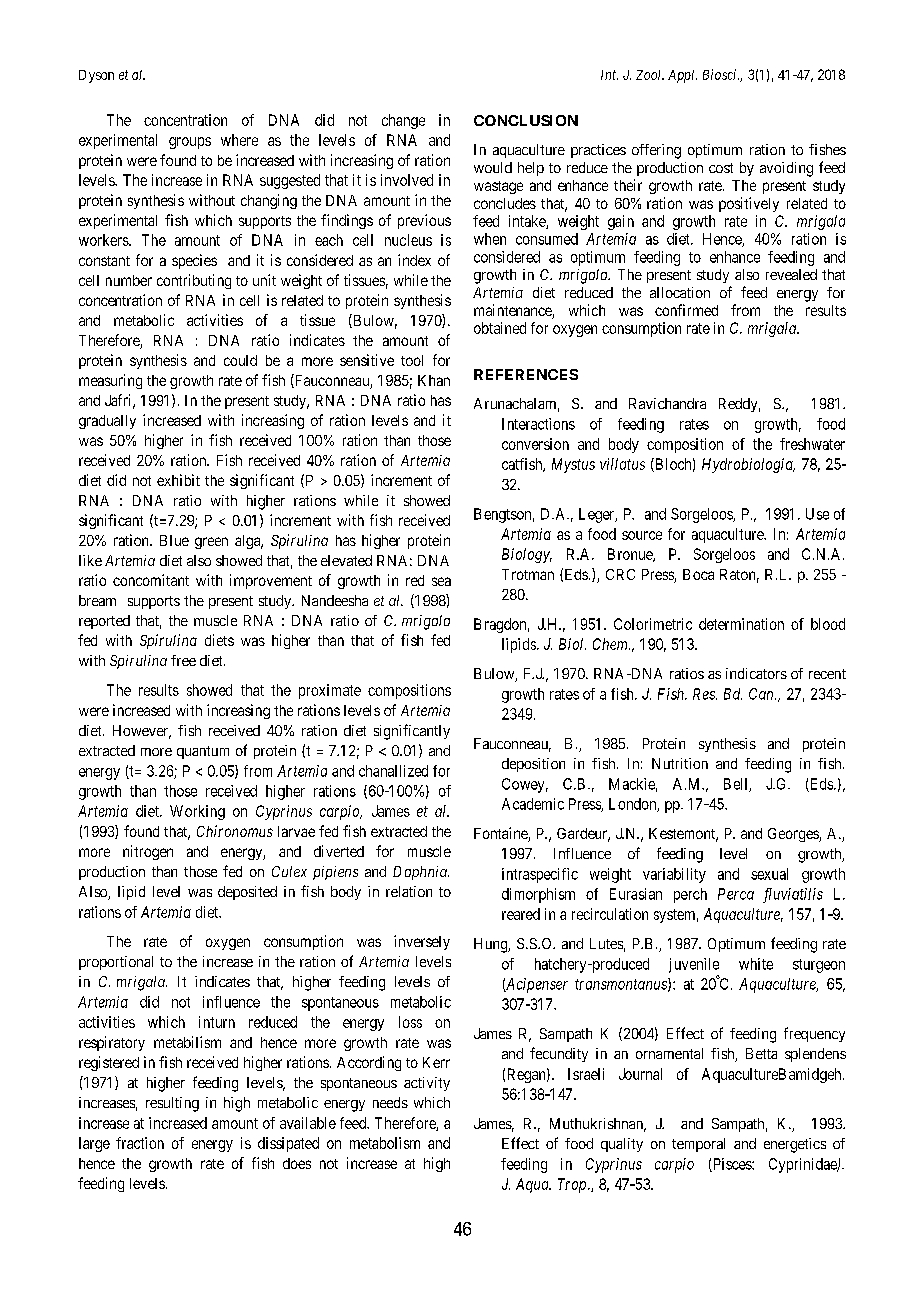  I want to click on temporal, so click(698, 1145).
